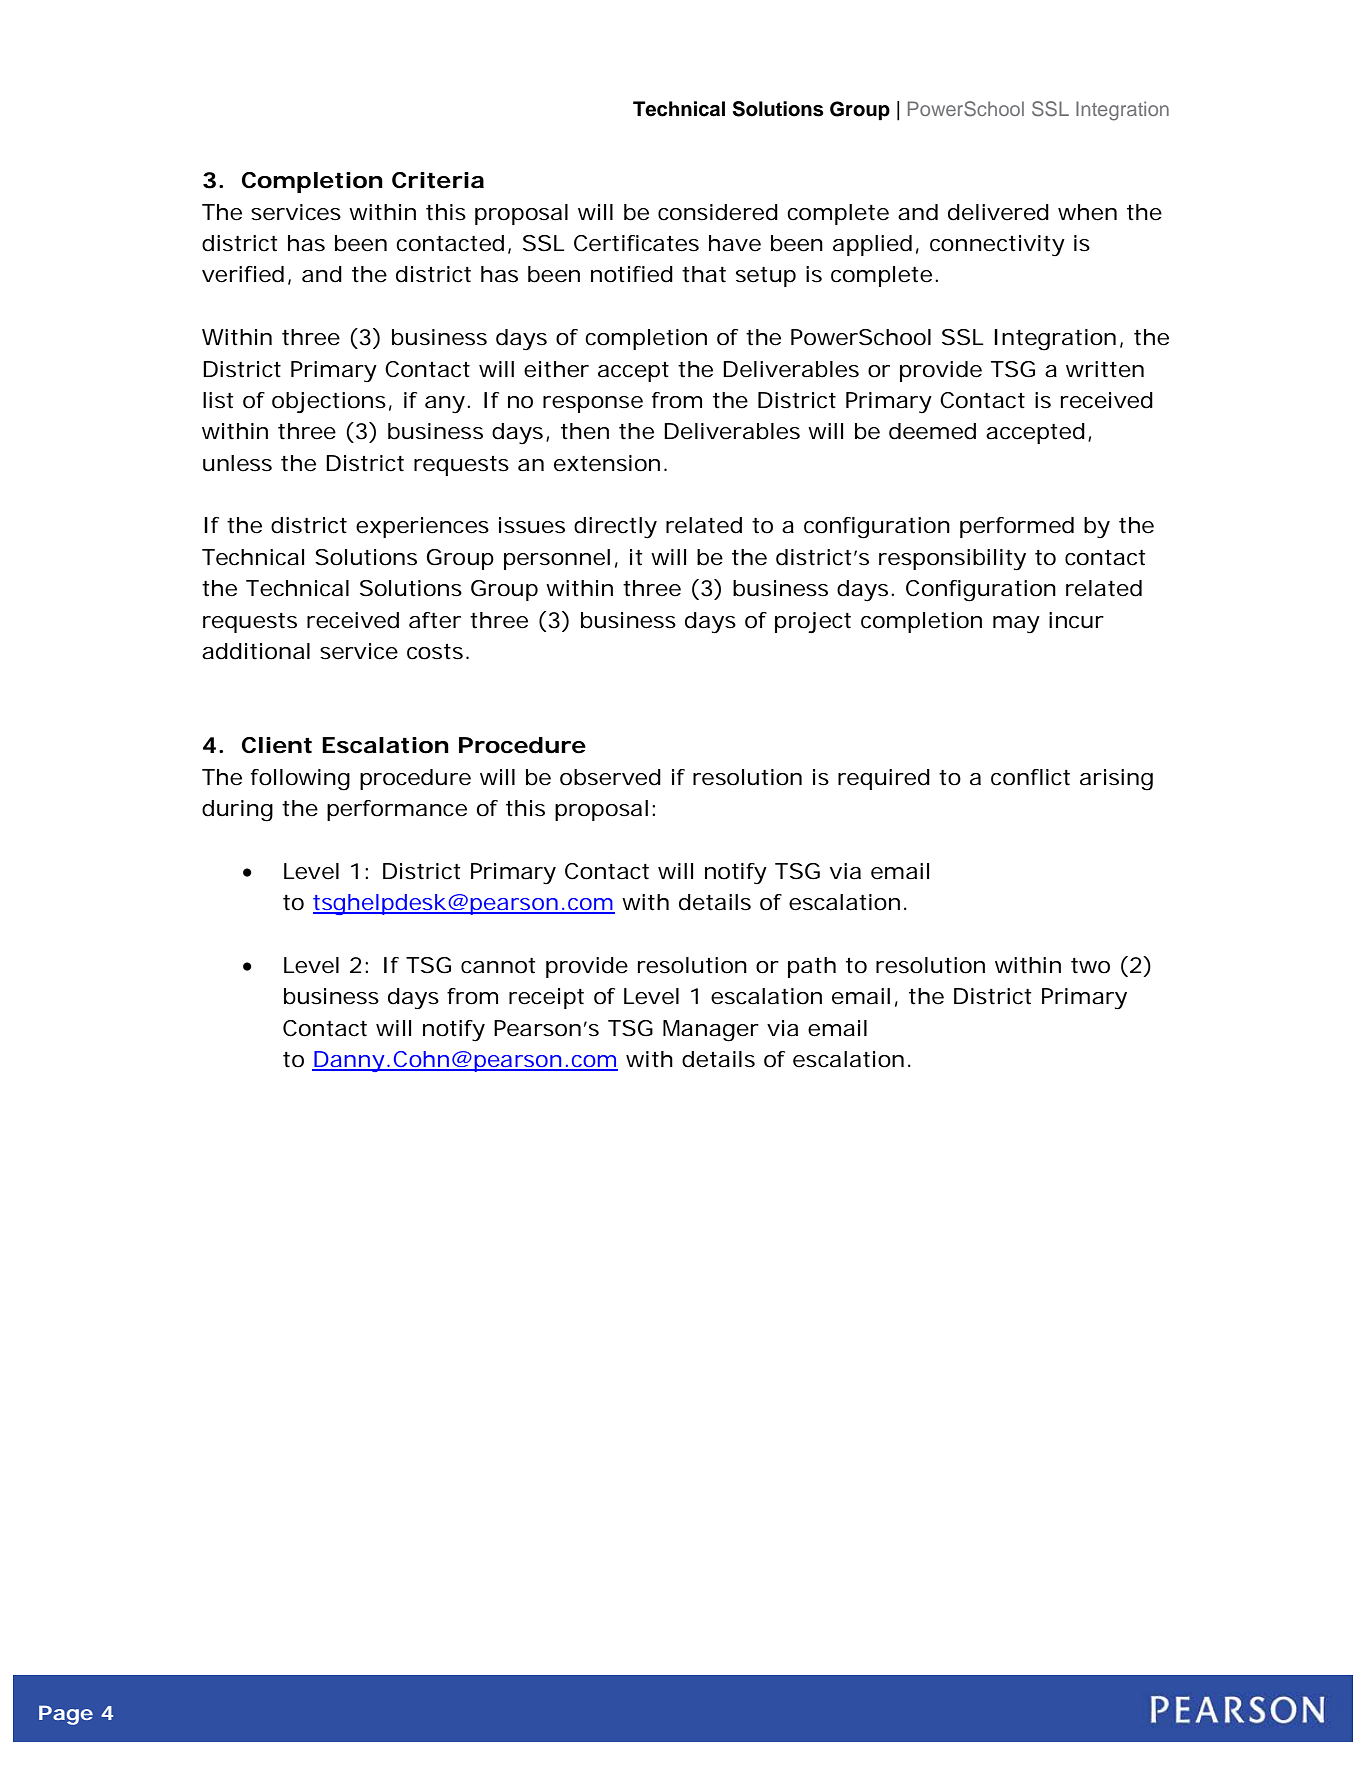 This screenshot has width=1372, height=1776. I want to click on Page, so click(66, 1715).
